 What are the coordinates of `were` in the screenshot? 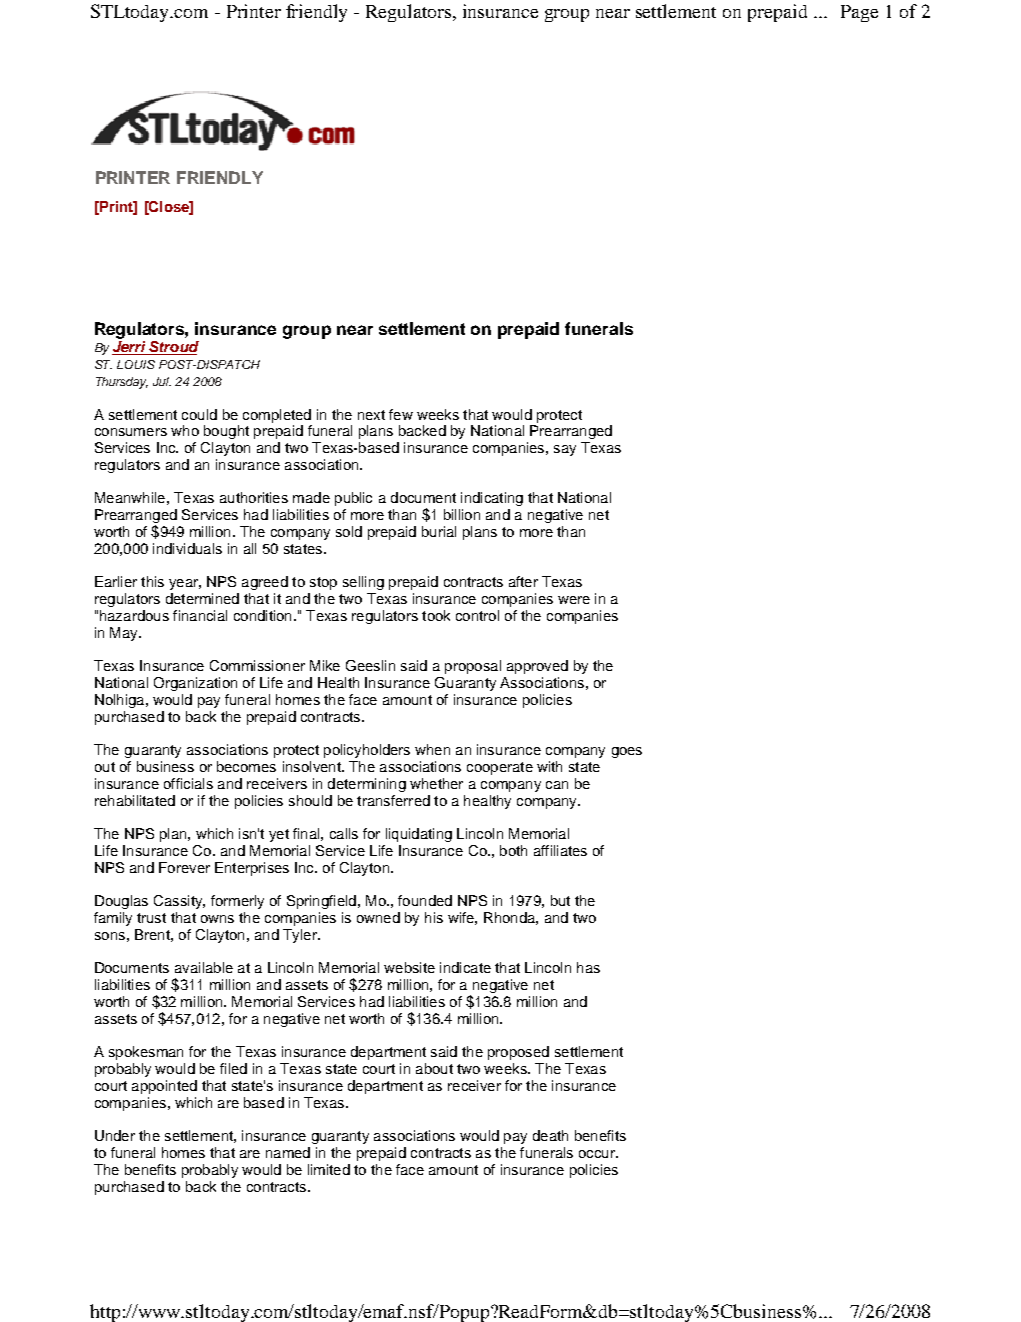 It's located at (574, 600).
